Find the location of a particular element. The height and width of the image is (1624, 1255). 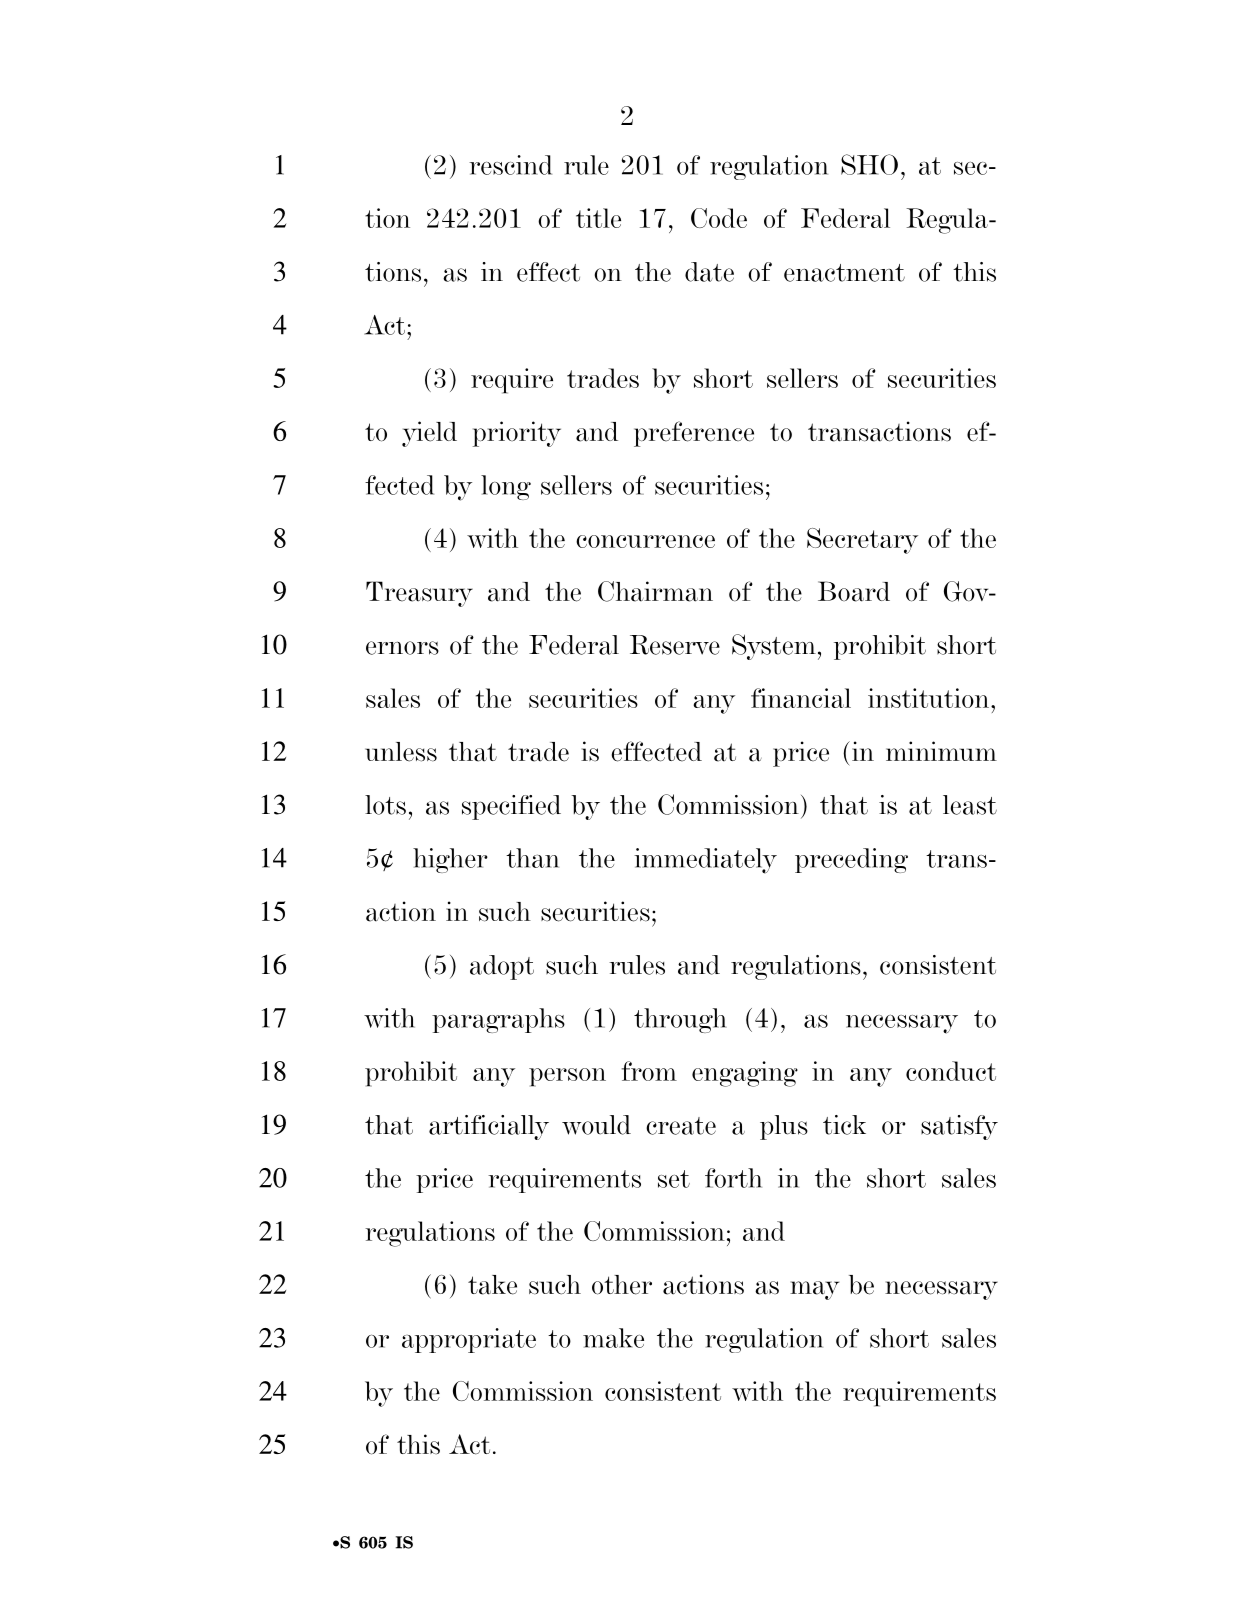

rescind is located at coordinates (510, 165).
